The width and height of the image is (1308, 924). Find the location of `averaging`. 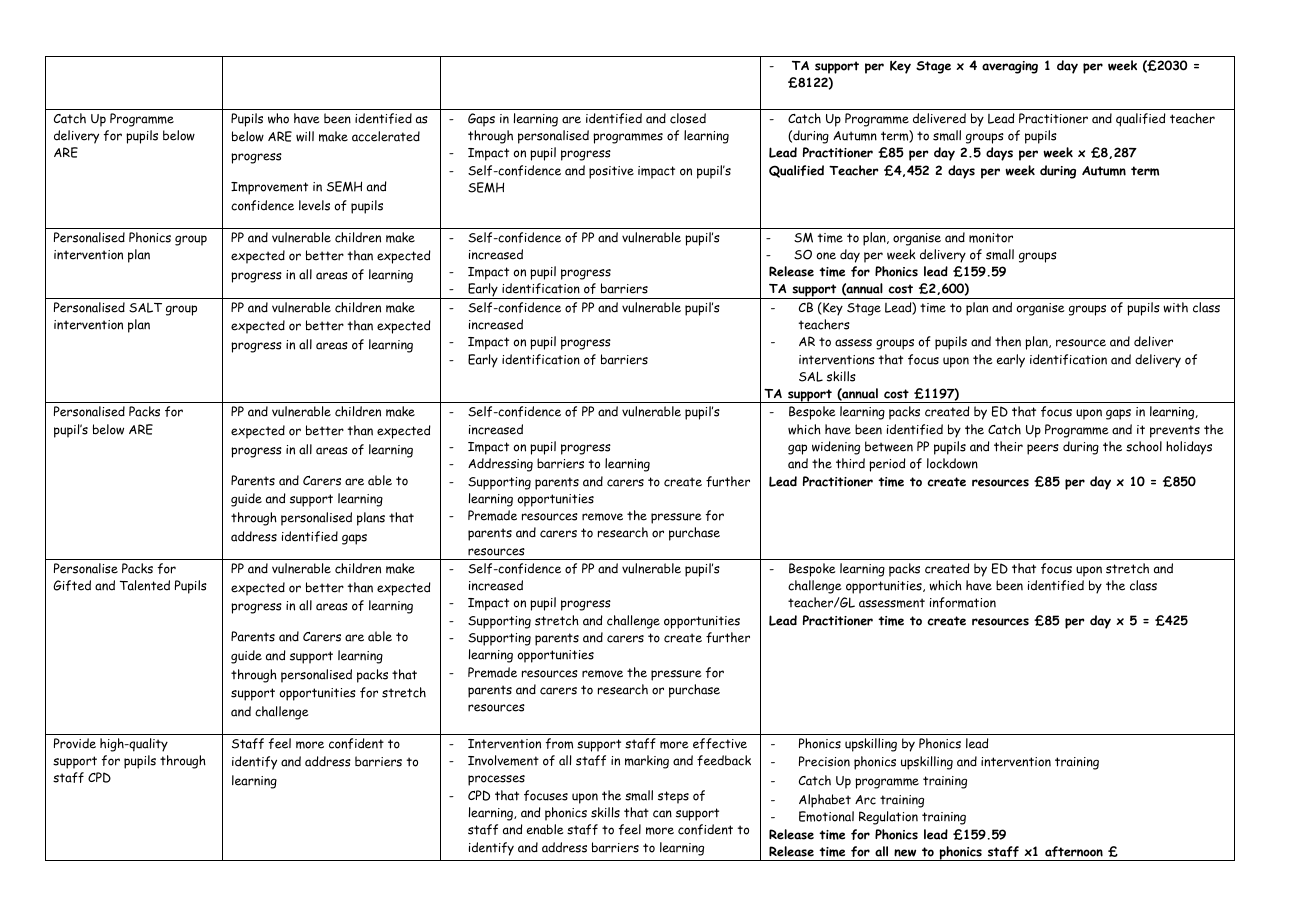

averaging is located at coordinates (1010, 67).
